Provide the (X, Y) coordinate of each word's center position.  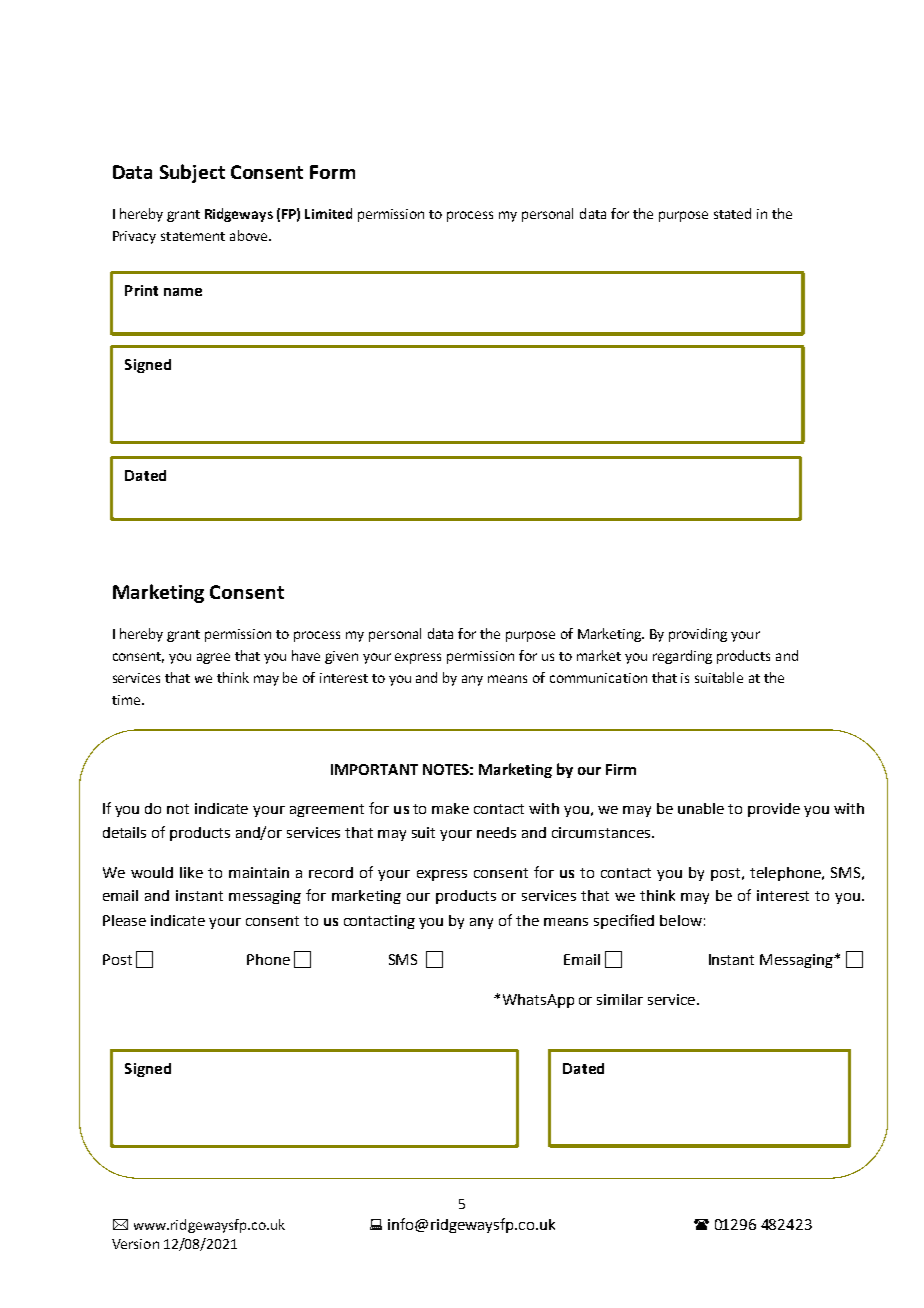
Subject (192, 173)
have (306, 655)
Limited (328, 213)
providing (698, 635)
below (681, 920)
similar (620, 999)
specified (624, 921)
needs (496, 832)
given (341, 657)
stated (732, 213)
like (191, 872)
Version (135, 1244)
